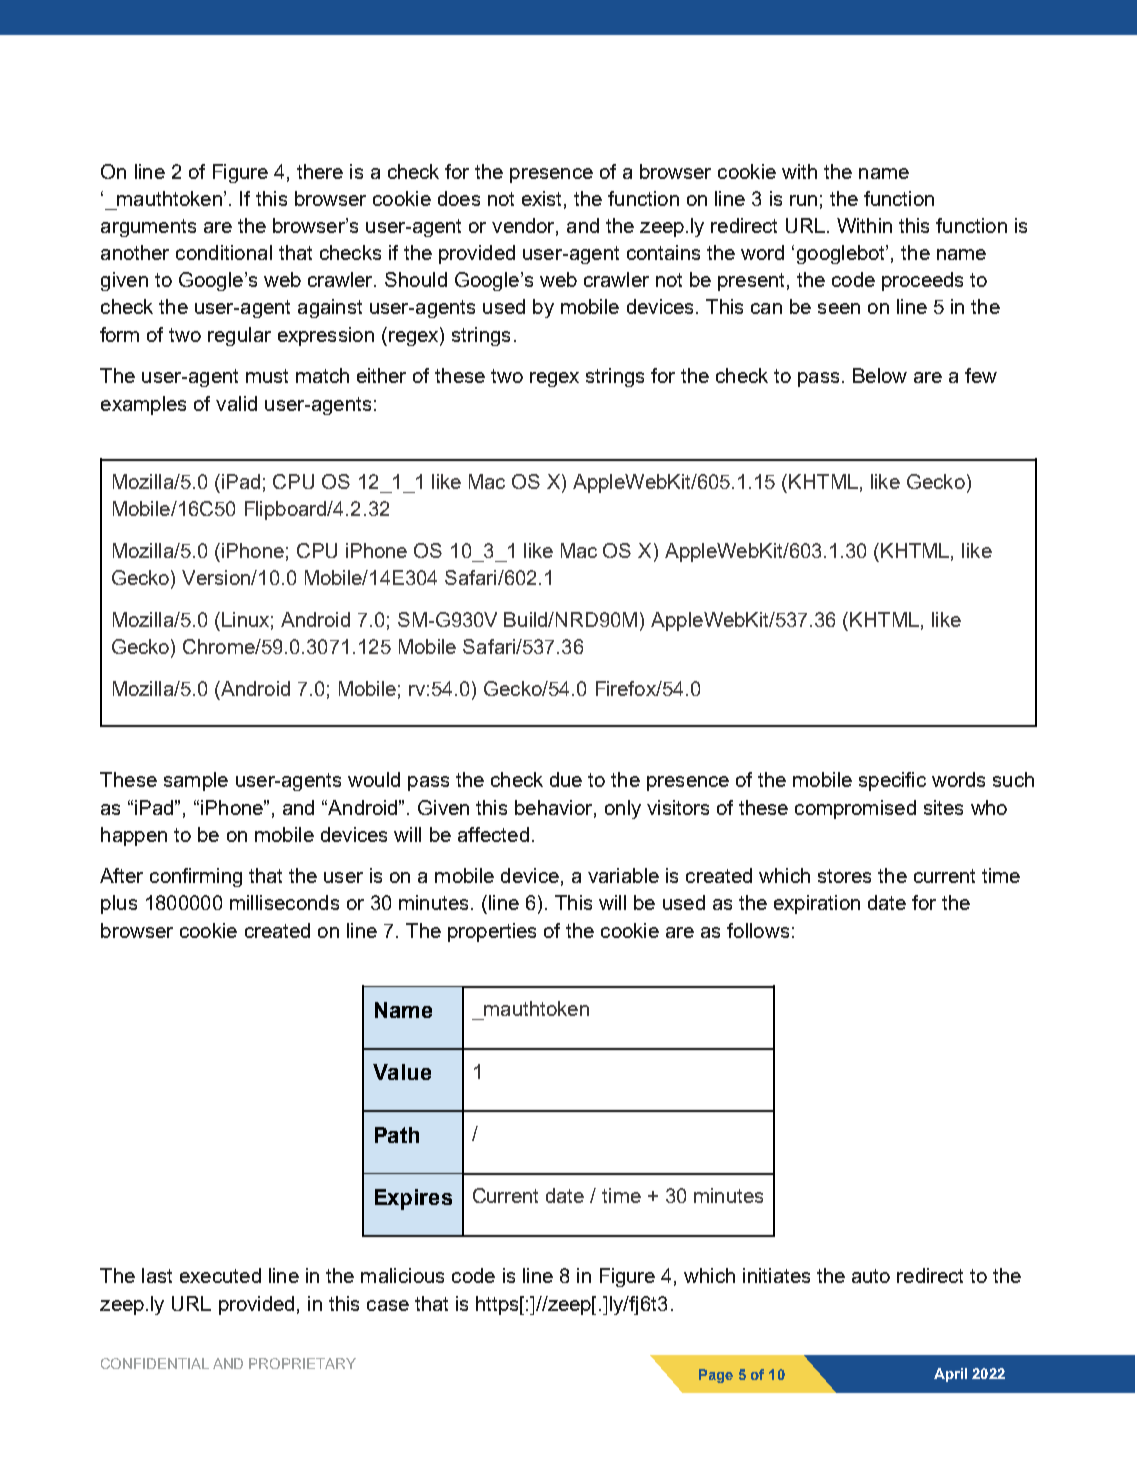  What do you see at coordinates (236, 403) in the image?
I see `valid` at bounding box center [236, 403].
